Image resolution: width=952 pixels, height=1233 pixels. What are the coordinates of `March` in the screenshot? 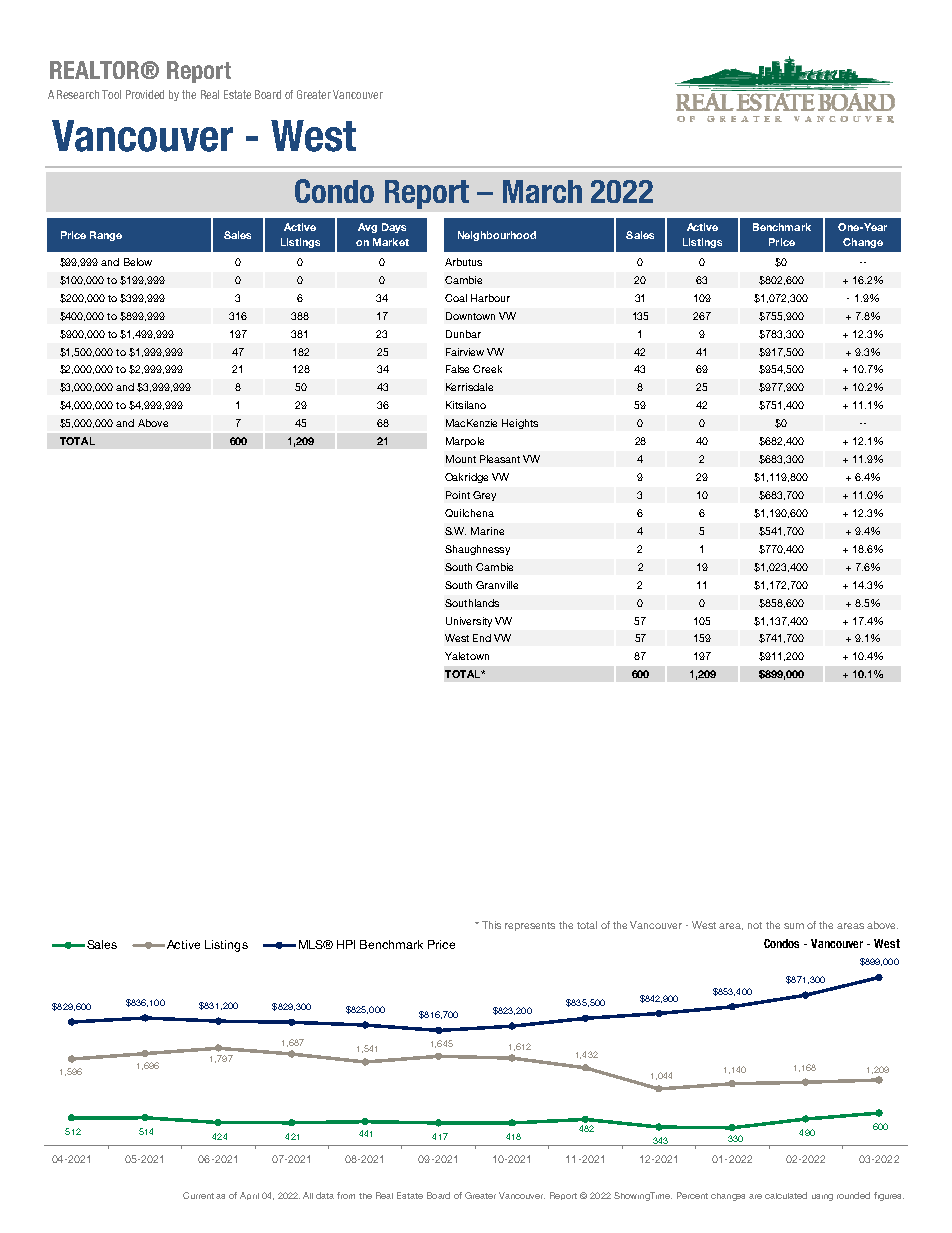 It's located at (542, 191).
